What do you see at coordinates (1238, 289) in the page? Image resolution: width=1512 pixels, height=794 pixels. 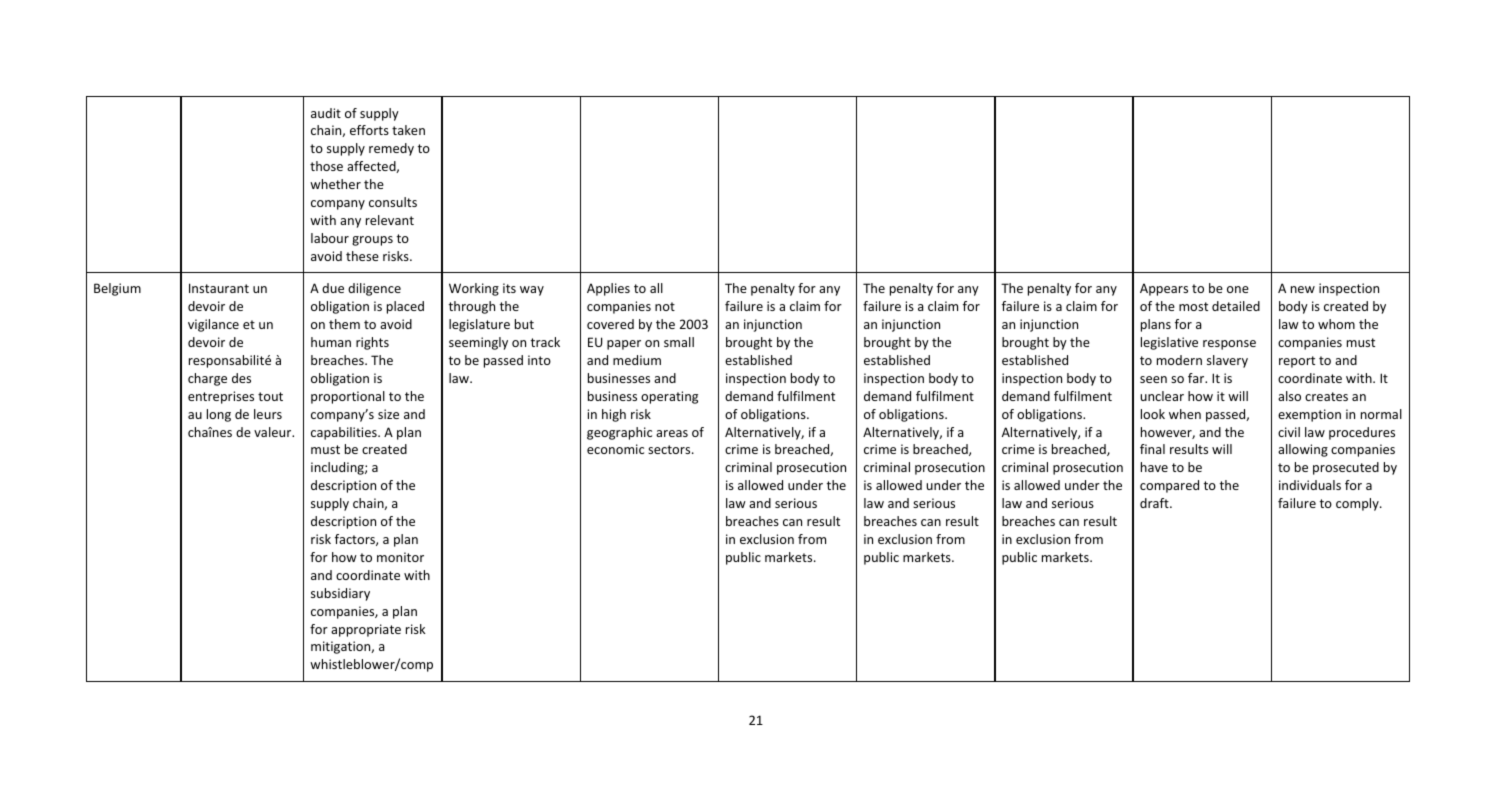 I see `one` at bounding box center [1238, 289].
